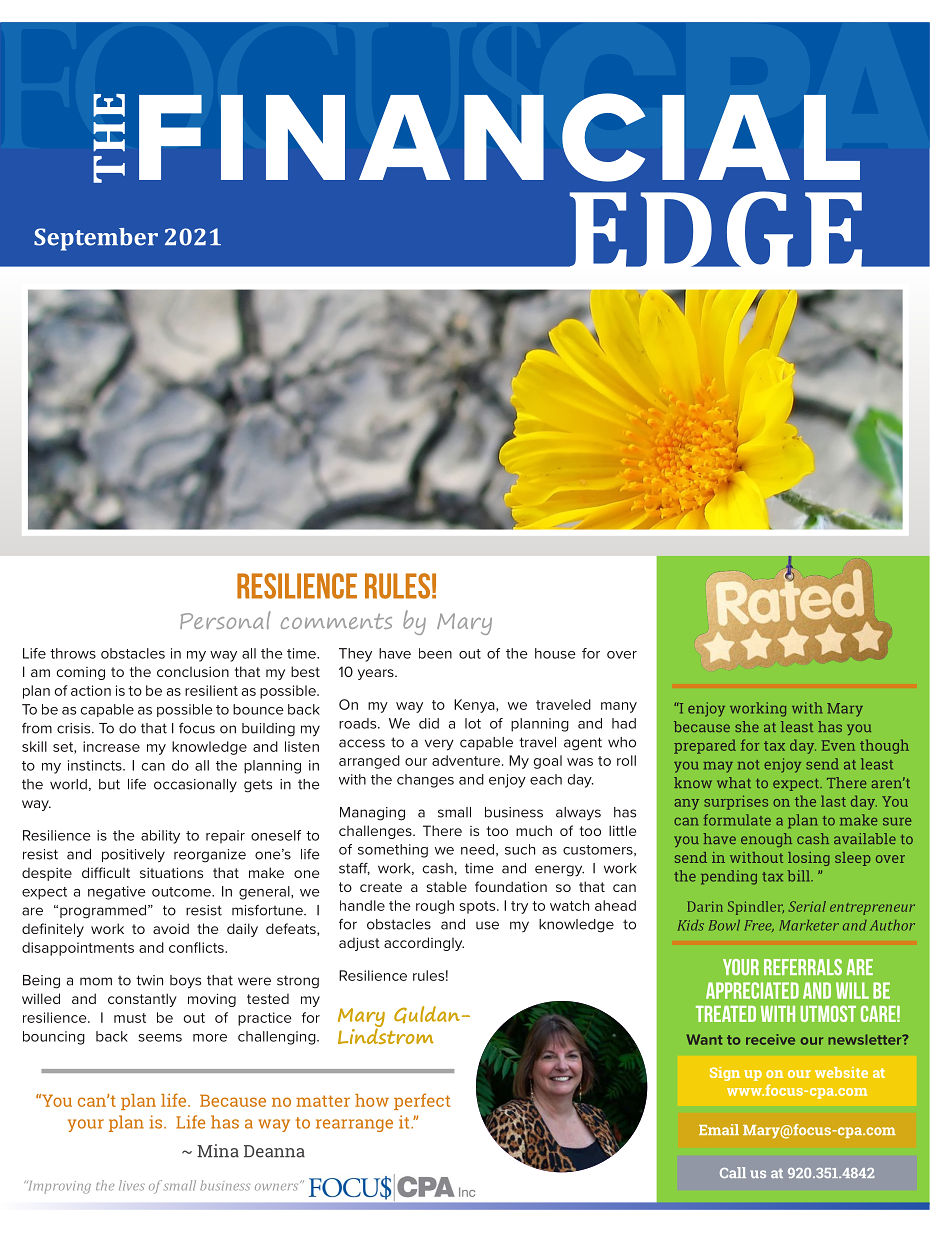 The width and height of the screenshot is (952, 1233). Describe the element at coordinates (747, 726) in the screenshot. I see `she` at that location.
